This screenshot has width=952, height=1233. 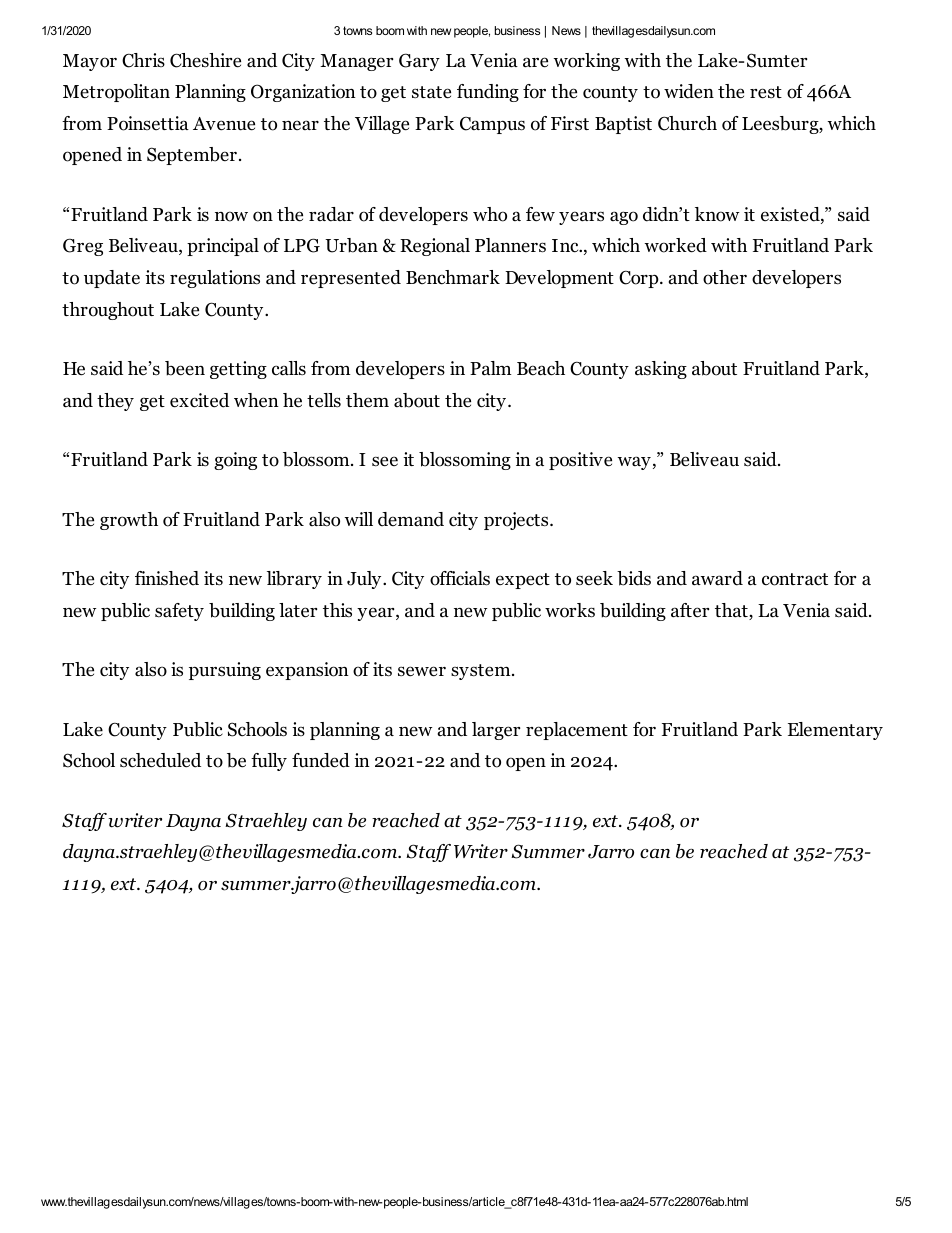 I want to click on rest, so click(x=766, y=92).
